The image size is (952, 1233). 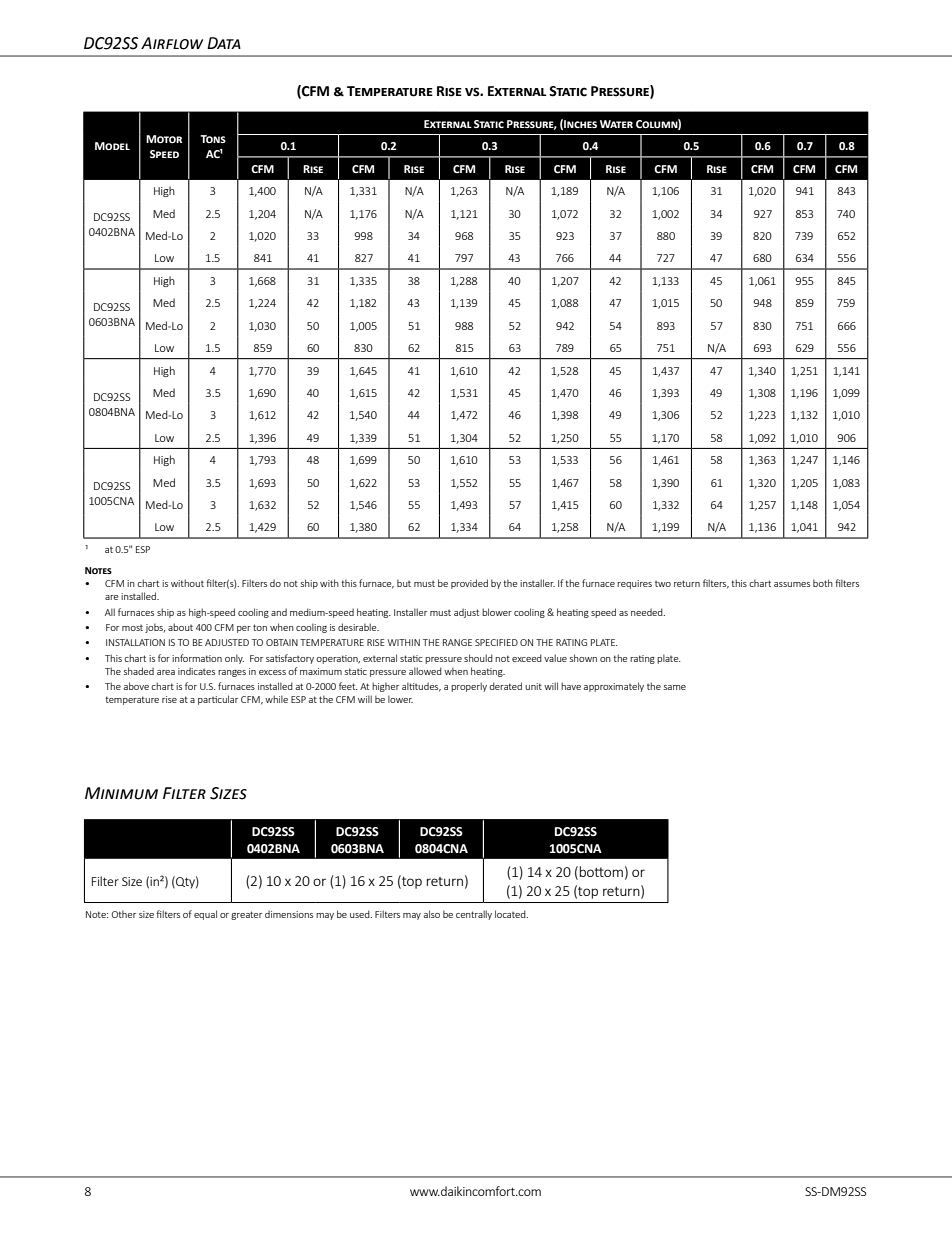 I want to click on provided, so click(x=469, y=584).
